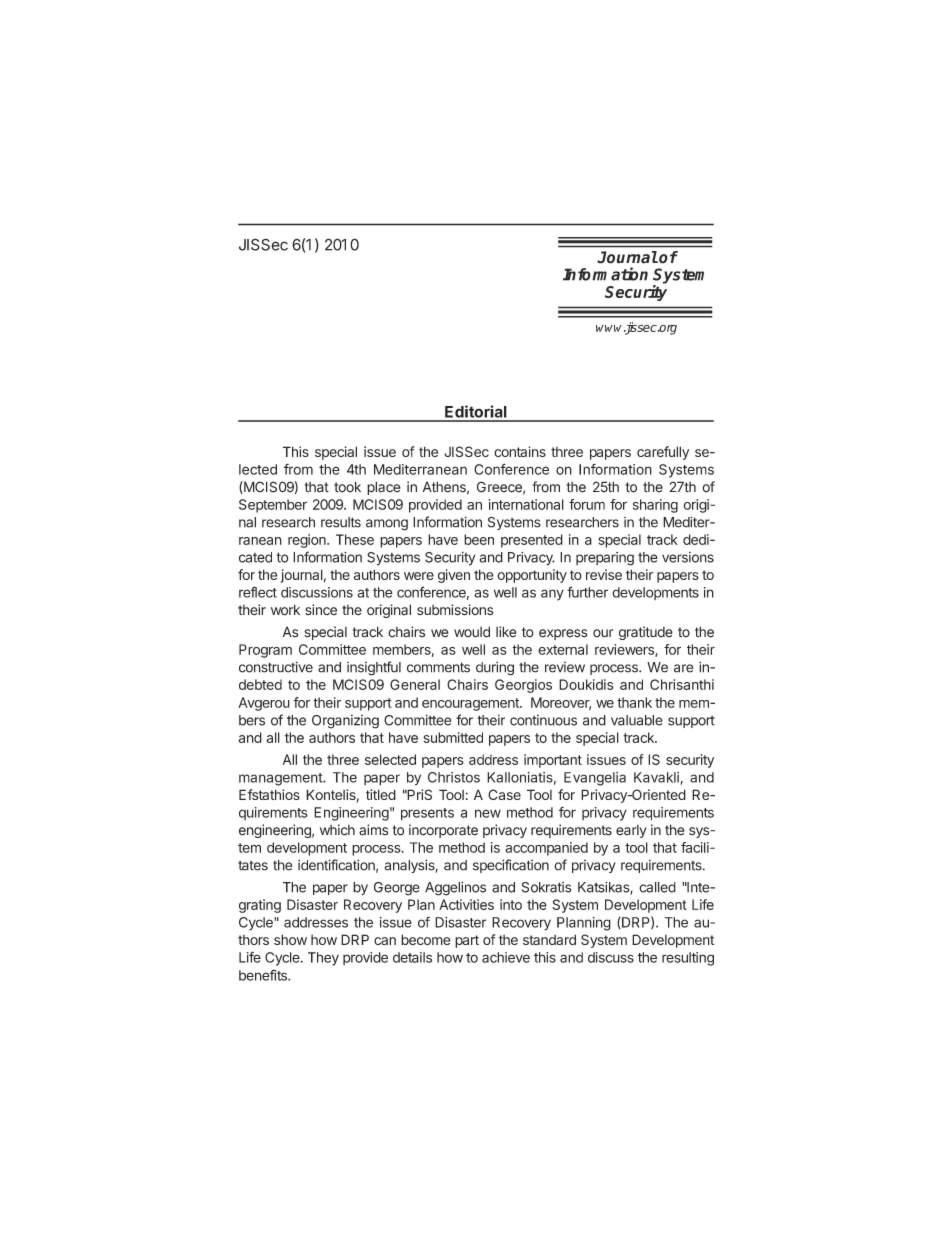  I want to click on They, so click(323, 959).
